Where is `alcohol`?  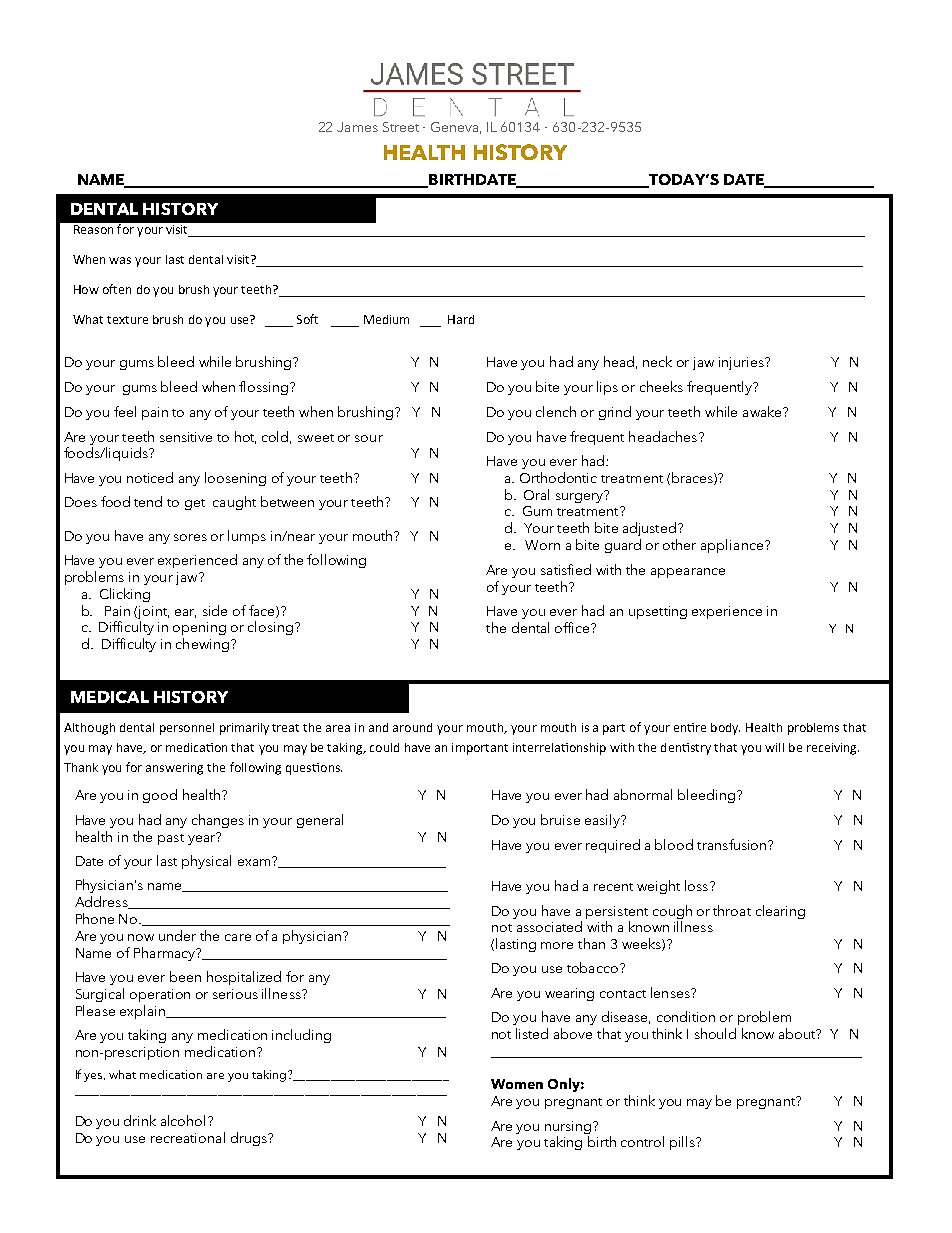 alcohol is located at coordinates (183, 1120).
